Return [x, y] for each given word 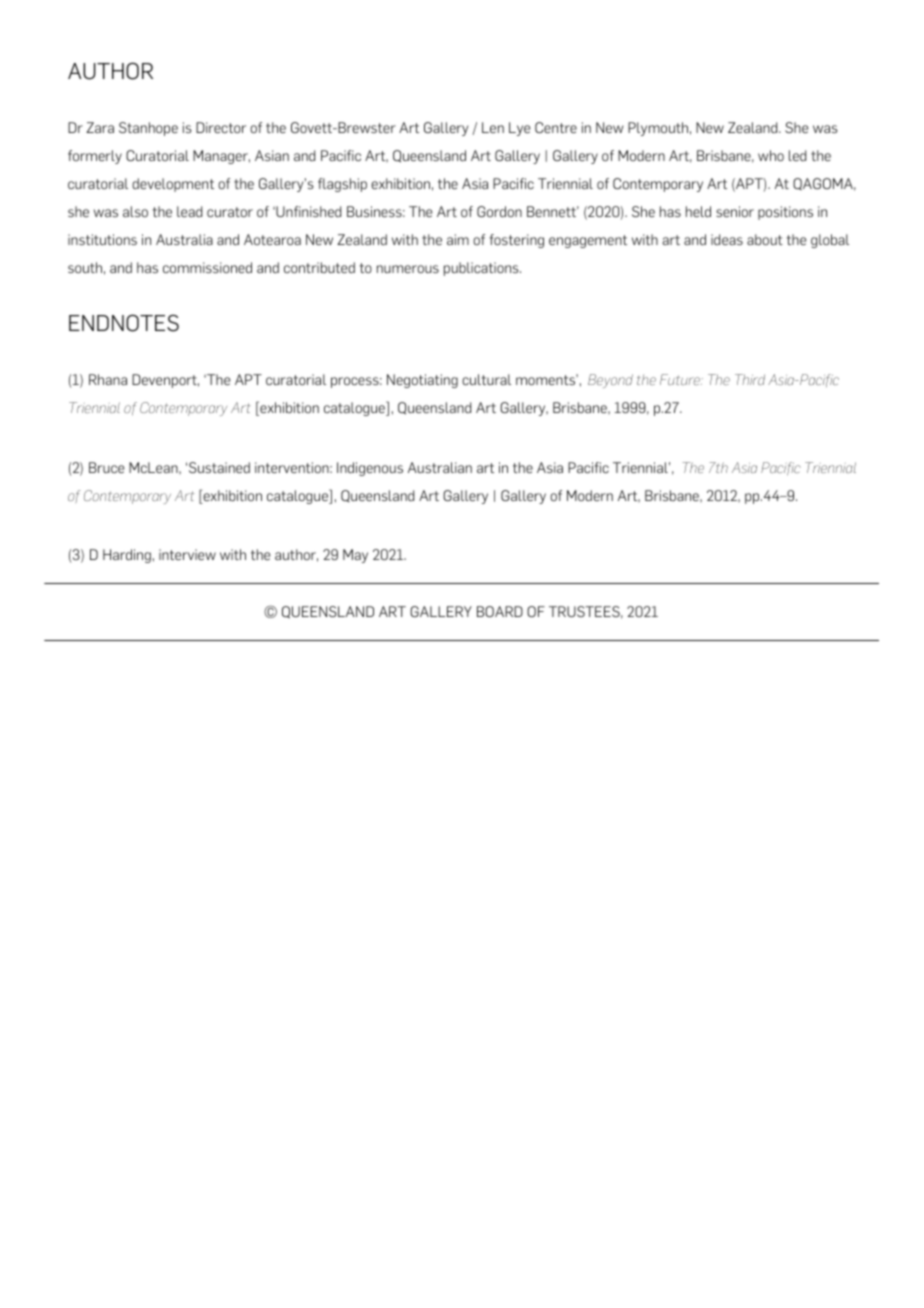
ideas [727, 239]
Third [750, 379]
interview [187, 554]
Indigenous [370, 469]
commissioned [207, 267]
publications [482, 269]
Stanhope [148, 129]
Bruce [106, 467]
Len [493, 127]
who [771, 155]
